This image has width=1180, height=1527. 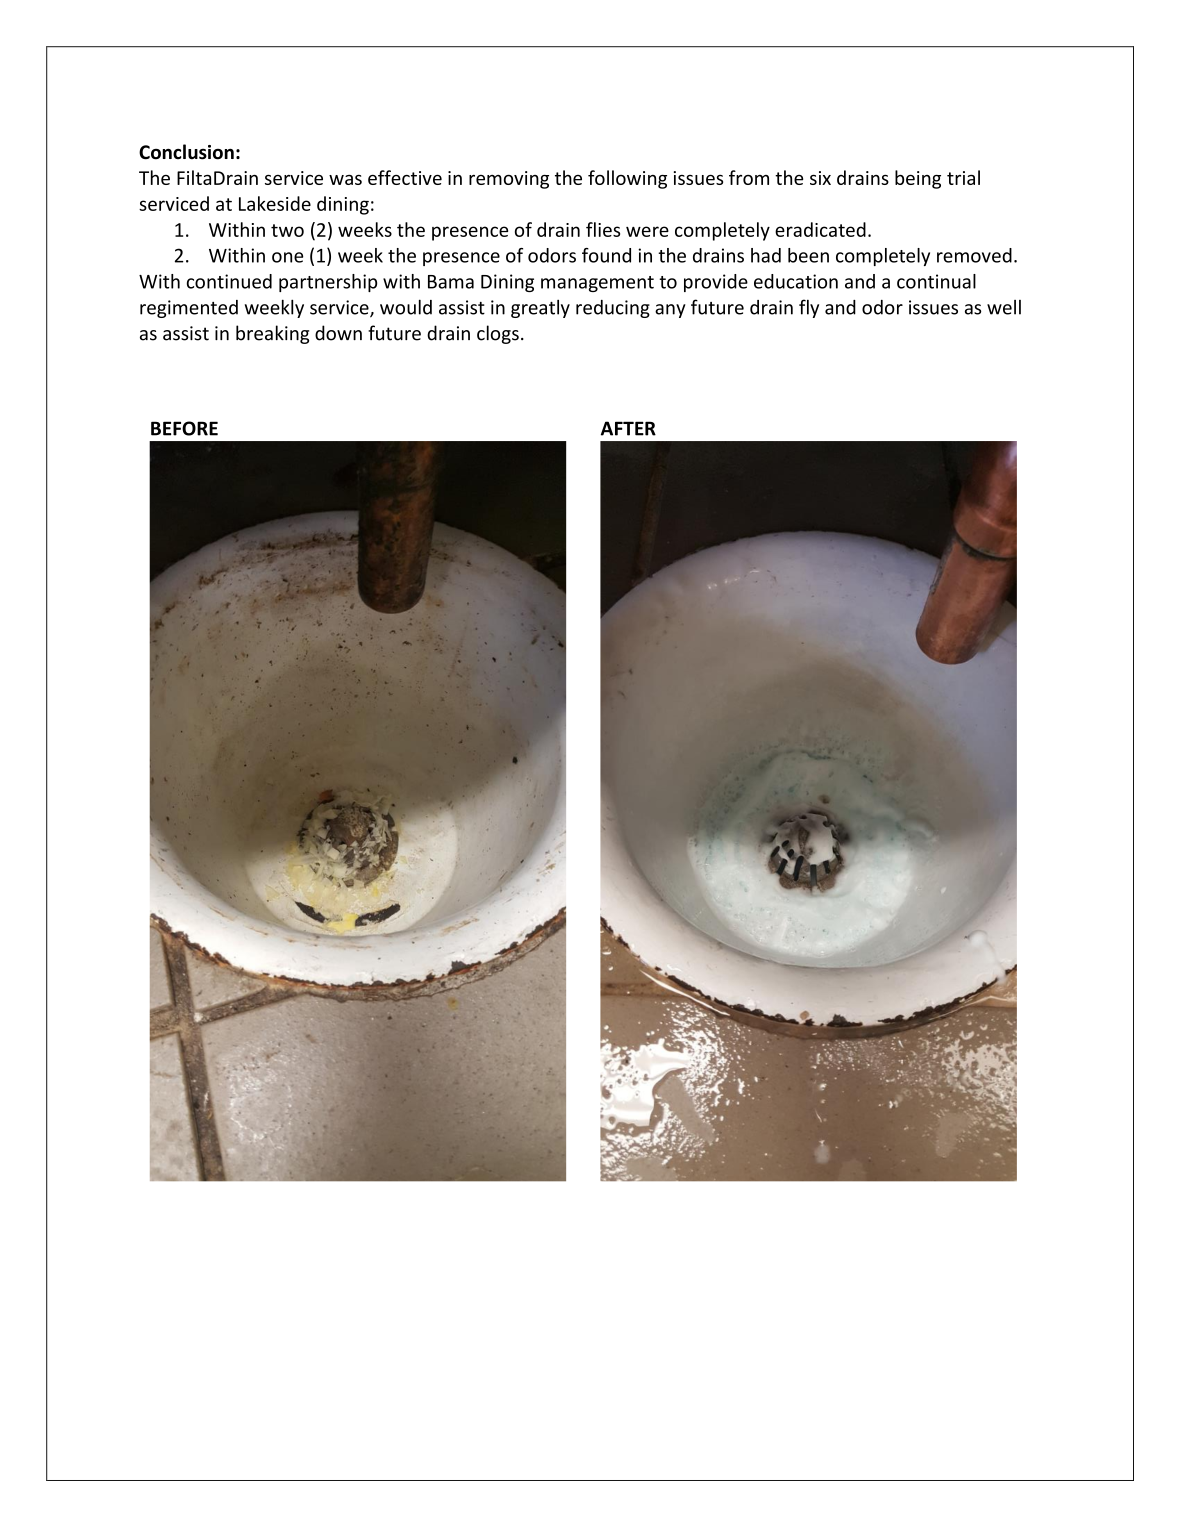 I want to click on AFTER, so click(x=628, y=428).
